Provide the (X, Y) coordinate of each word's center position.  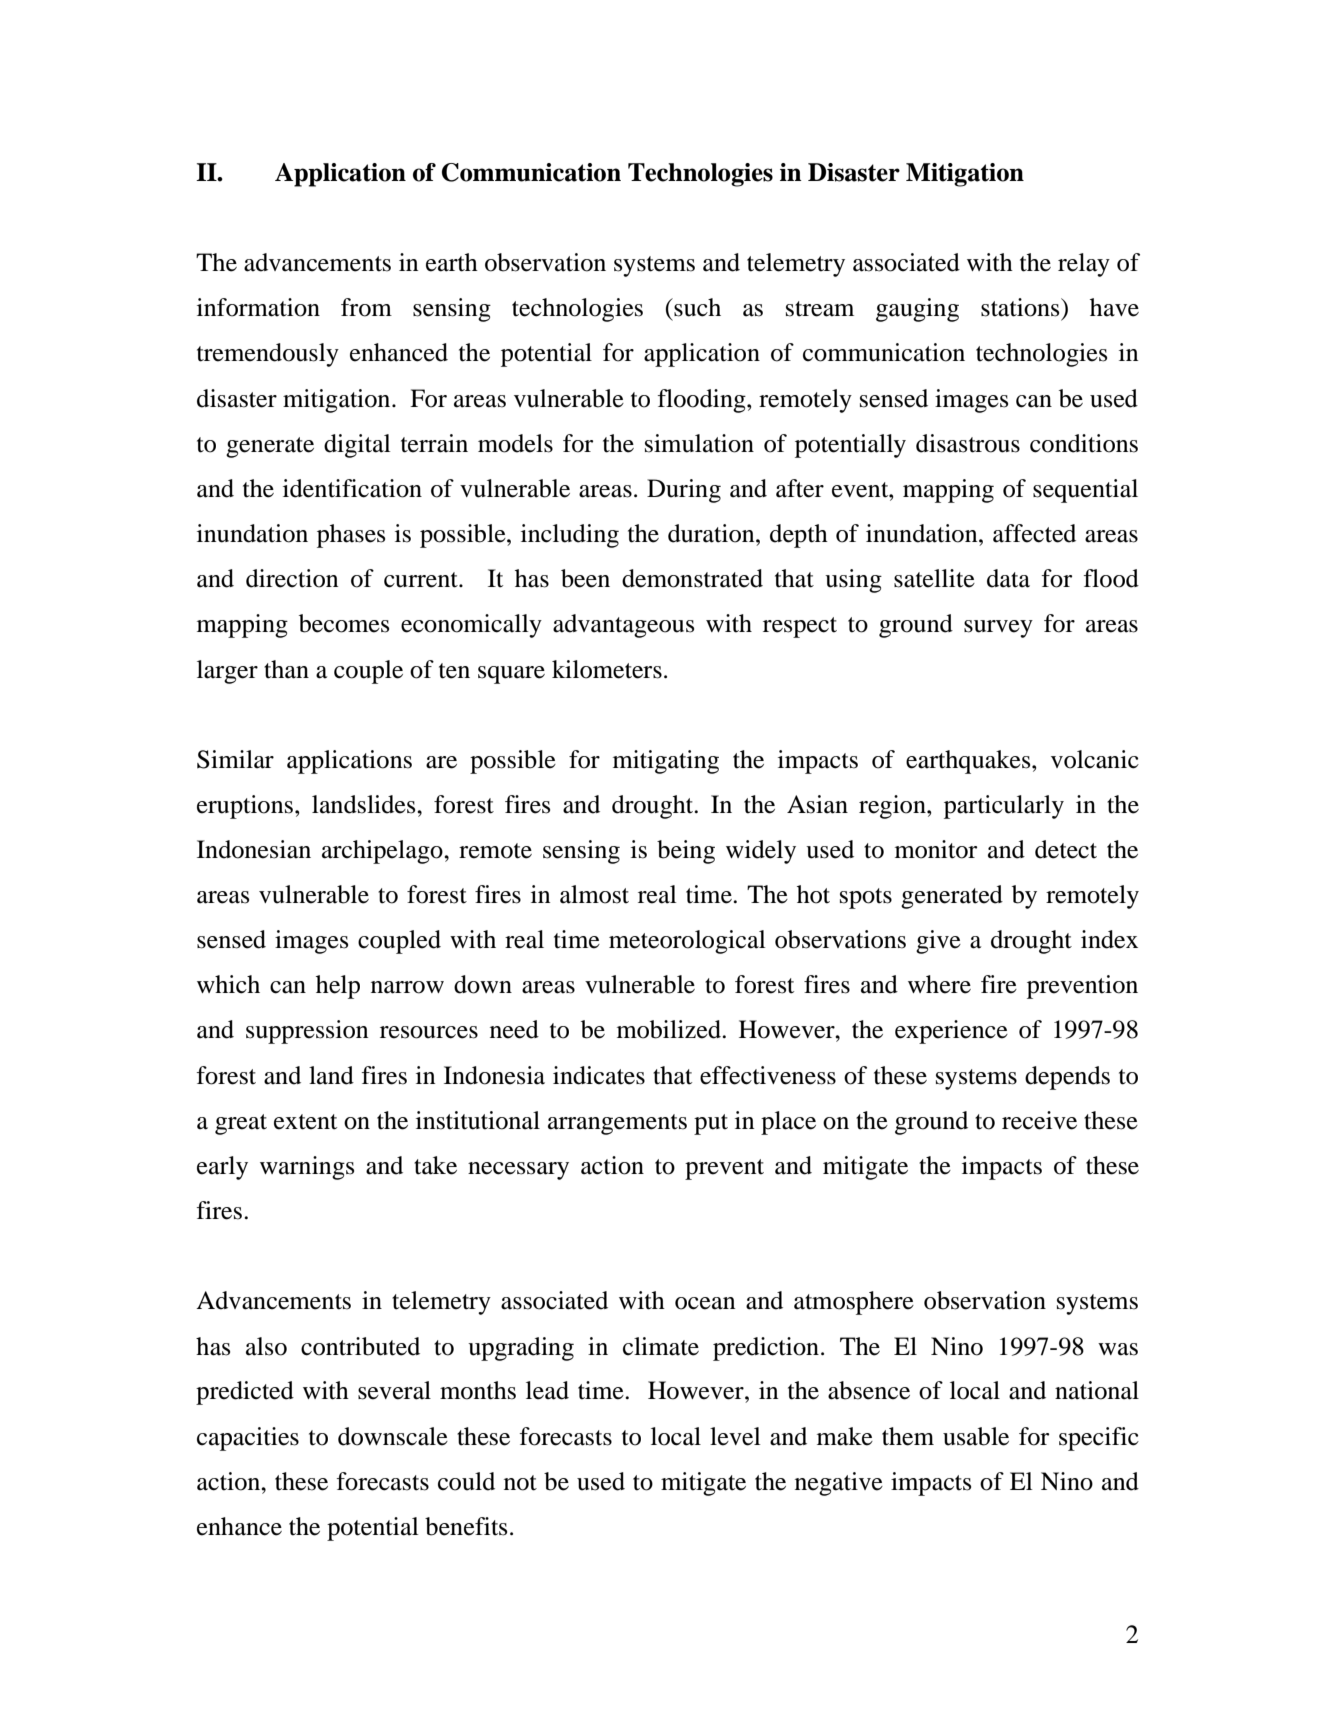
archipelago (383, 852)
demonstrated (692, 578)
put (711, 1124)
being (686, 852)
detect (1066, 849)
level (735, 1436)
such (696, 307)
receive (1039, 1120)
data (1008, 578)
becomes (344, 623)
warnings (307, 1168)
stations (1021, 307)
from (366, 307)
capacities (248, 1439)
